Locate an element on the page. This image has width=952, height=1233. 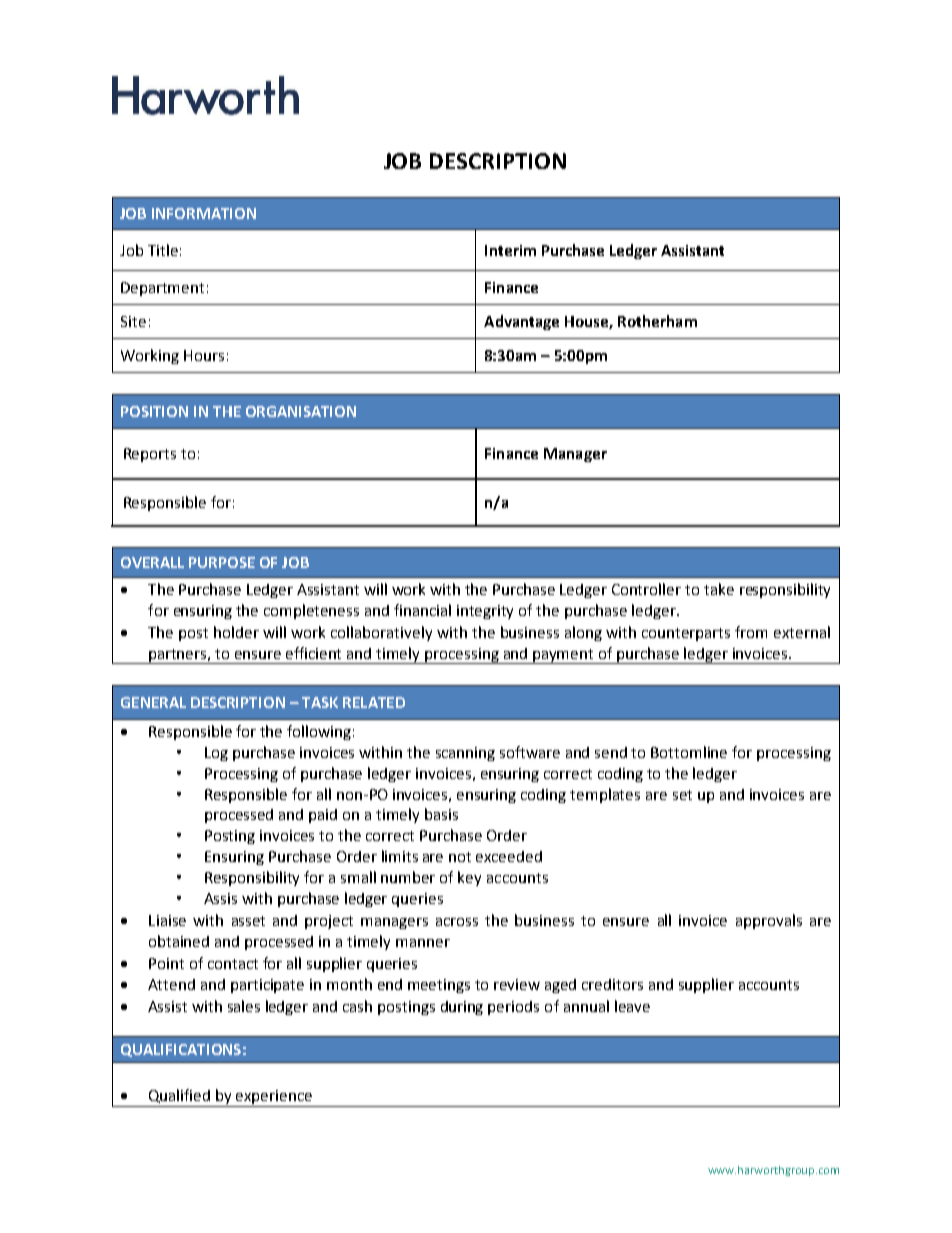
leave is located at coordinates (632, 1006).
